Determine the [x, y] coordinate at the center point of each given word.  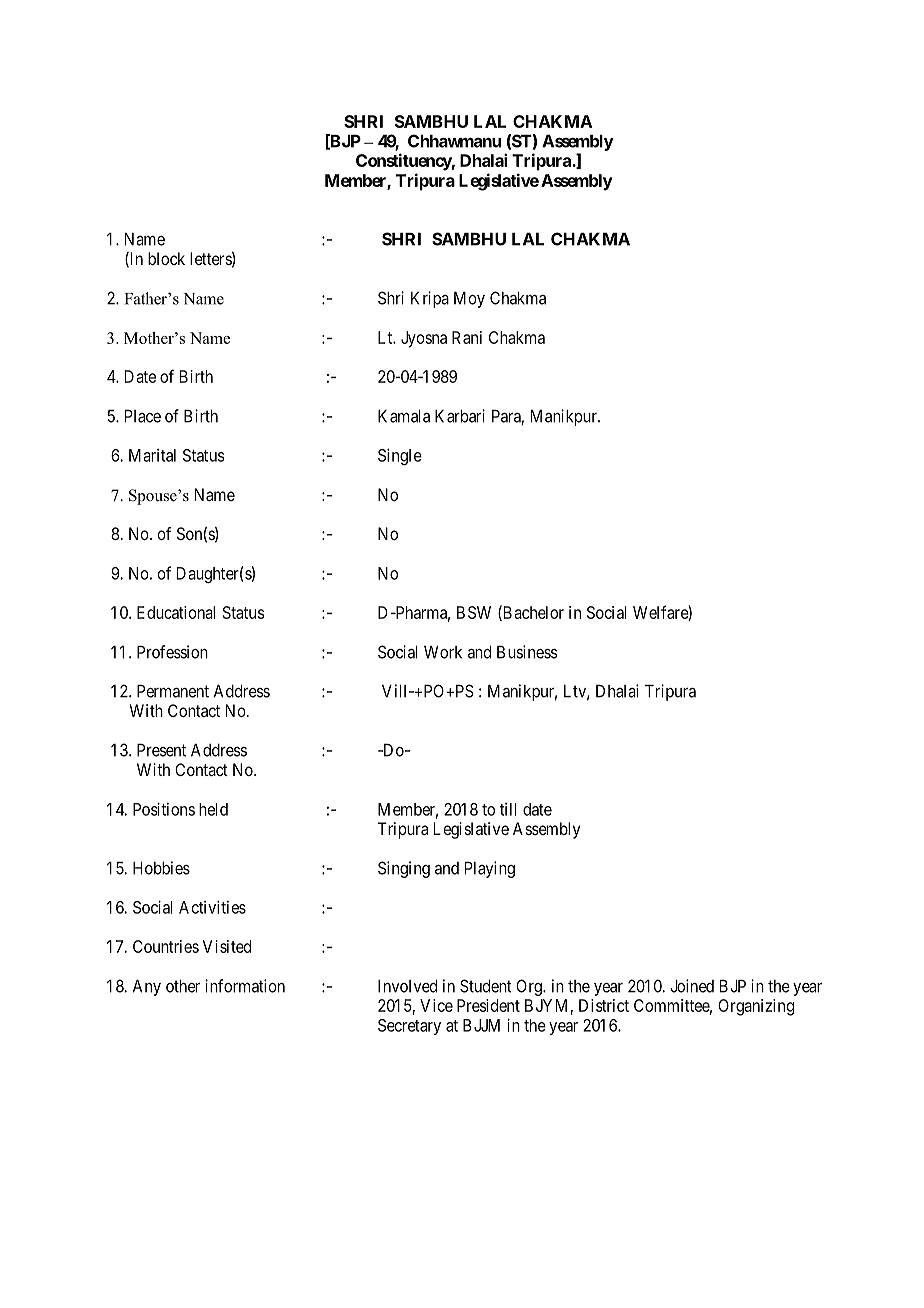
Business [527, 652]
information [245, 986]
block [166, 258]
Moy [469, 300]
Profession [172, 652]
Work [443, 652]
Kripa [430, 299]
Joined [692, 986]
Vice [436, 1005]
